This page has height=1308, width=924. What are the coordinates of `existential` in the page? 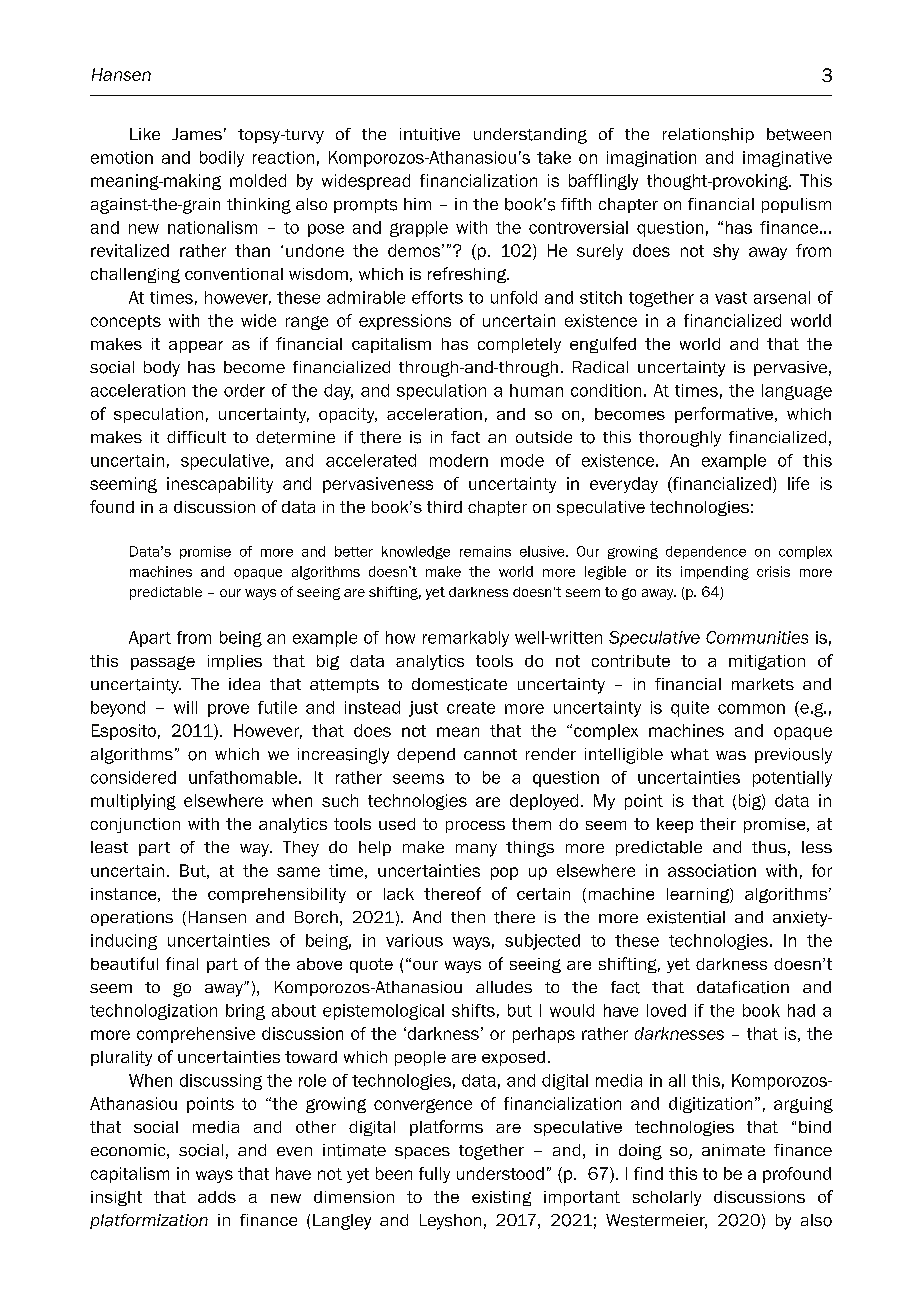 It's located at (686, 917).
